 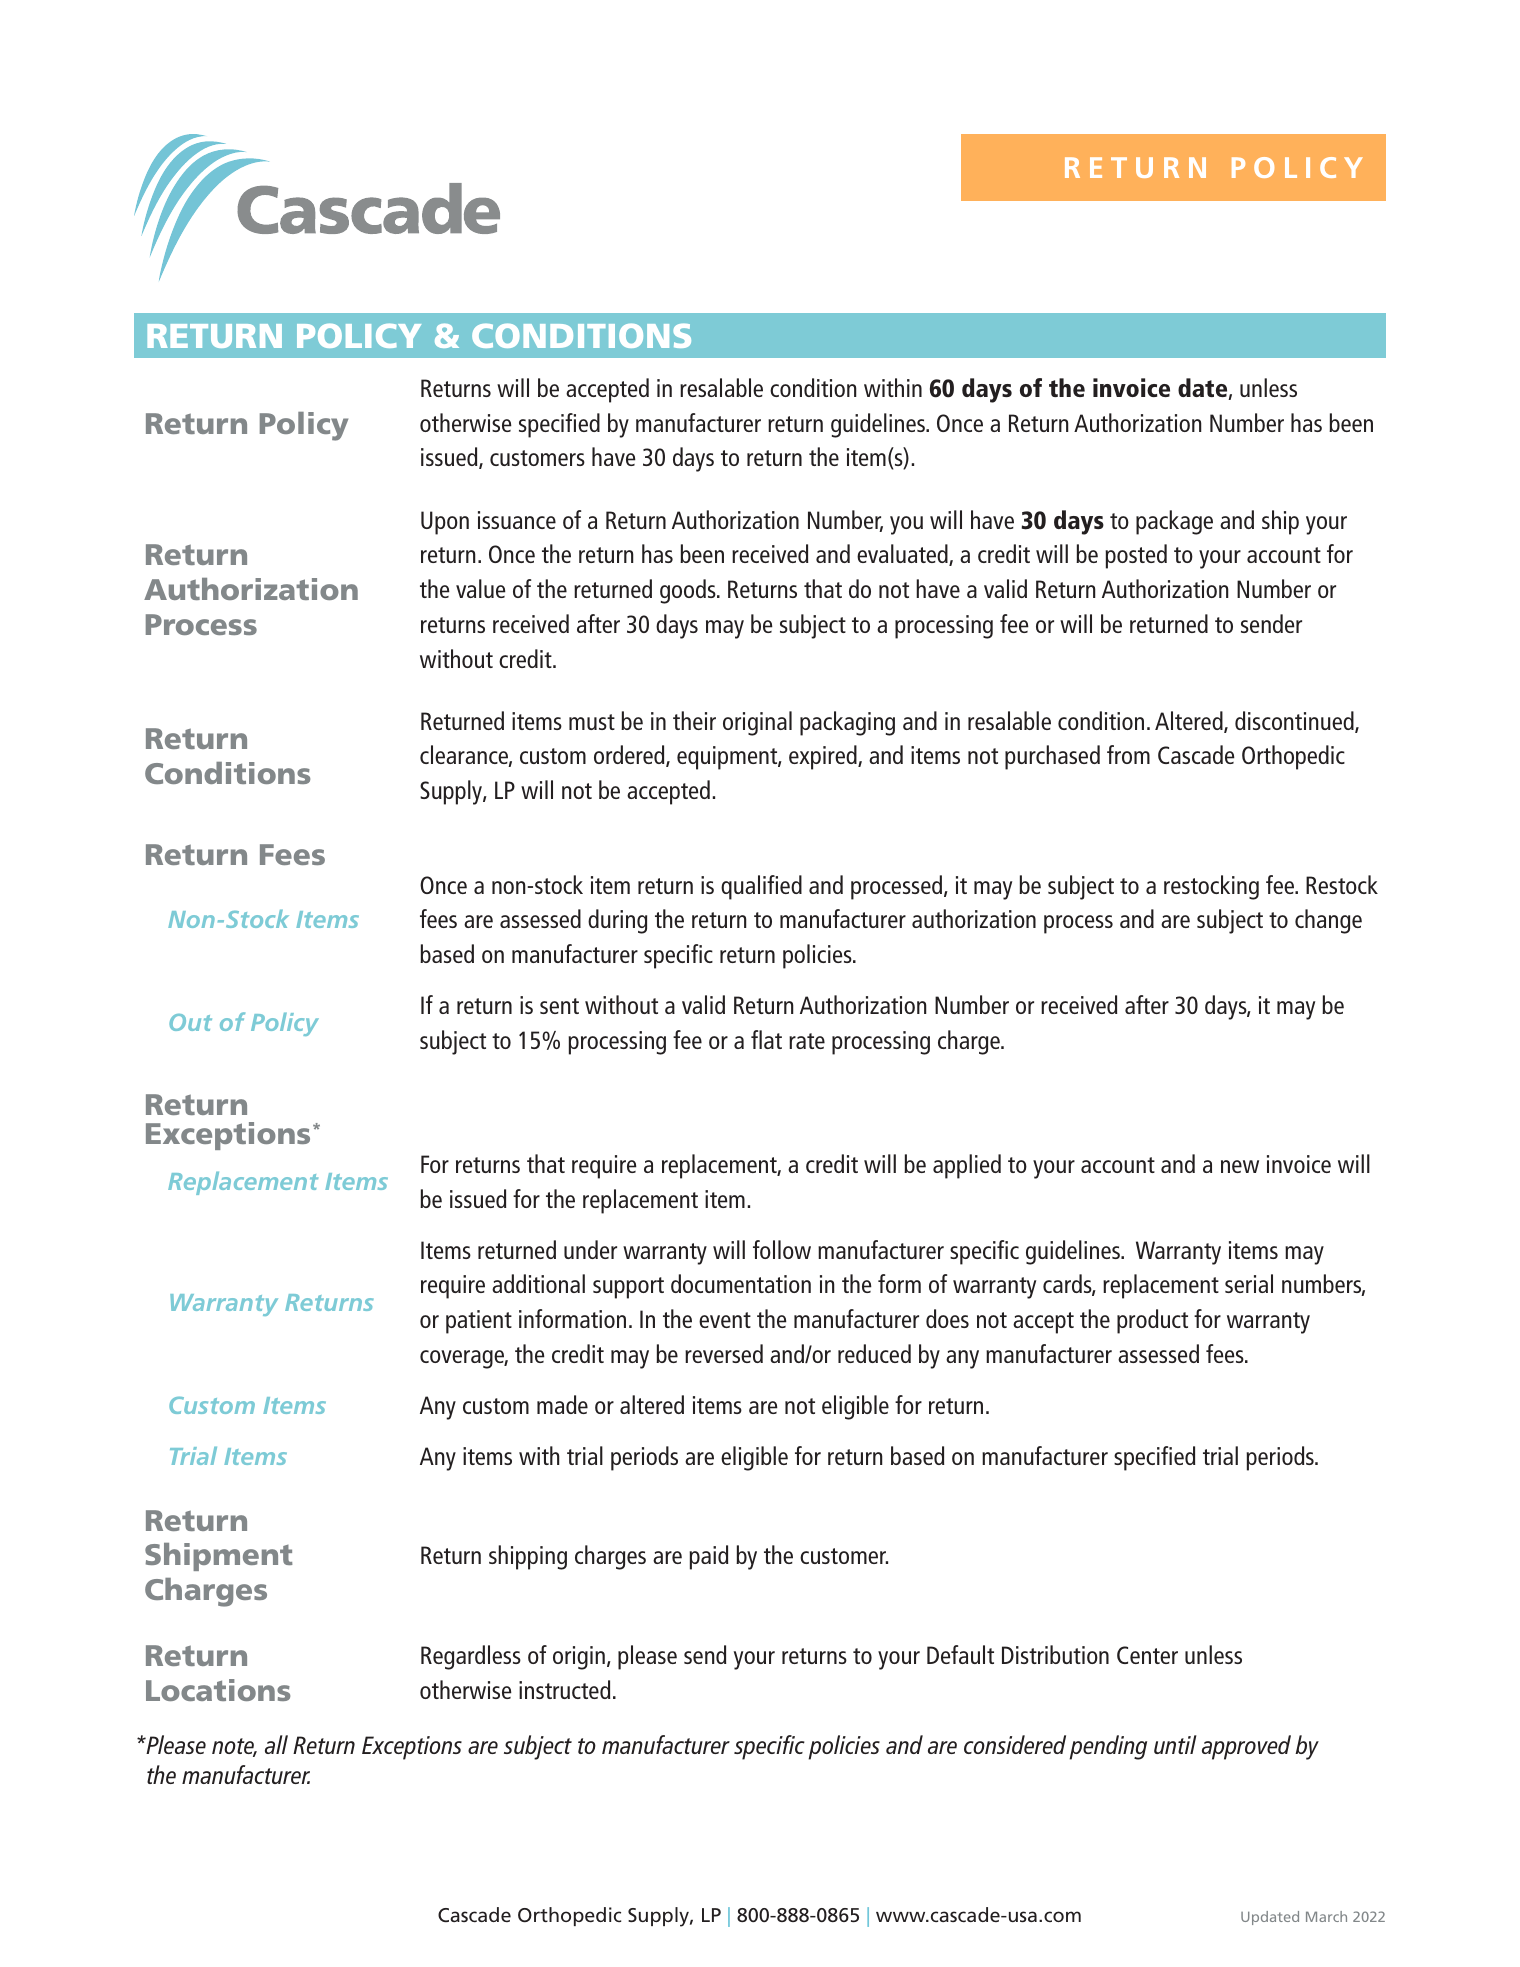 I want to click on Regardless, so click(x=471, y=1657).
